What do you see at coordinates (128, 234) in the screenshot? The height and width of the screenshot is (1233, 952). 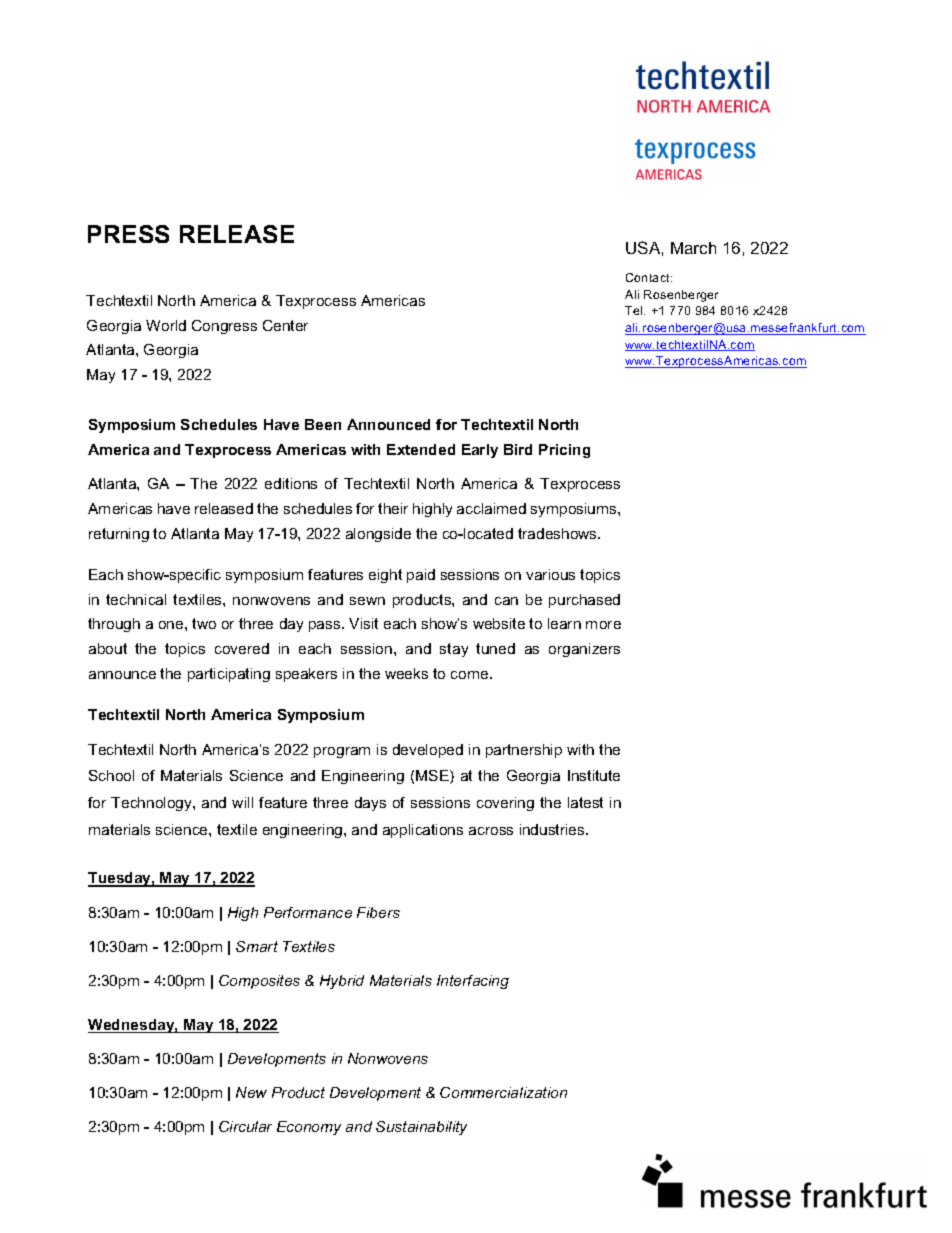 I see `PRESS` at bounding box center [128, 234].
